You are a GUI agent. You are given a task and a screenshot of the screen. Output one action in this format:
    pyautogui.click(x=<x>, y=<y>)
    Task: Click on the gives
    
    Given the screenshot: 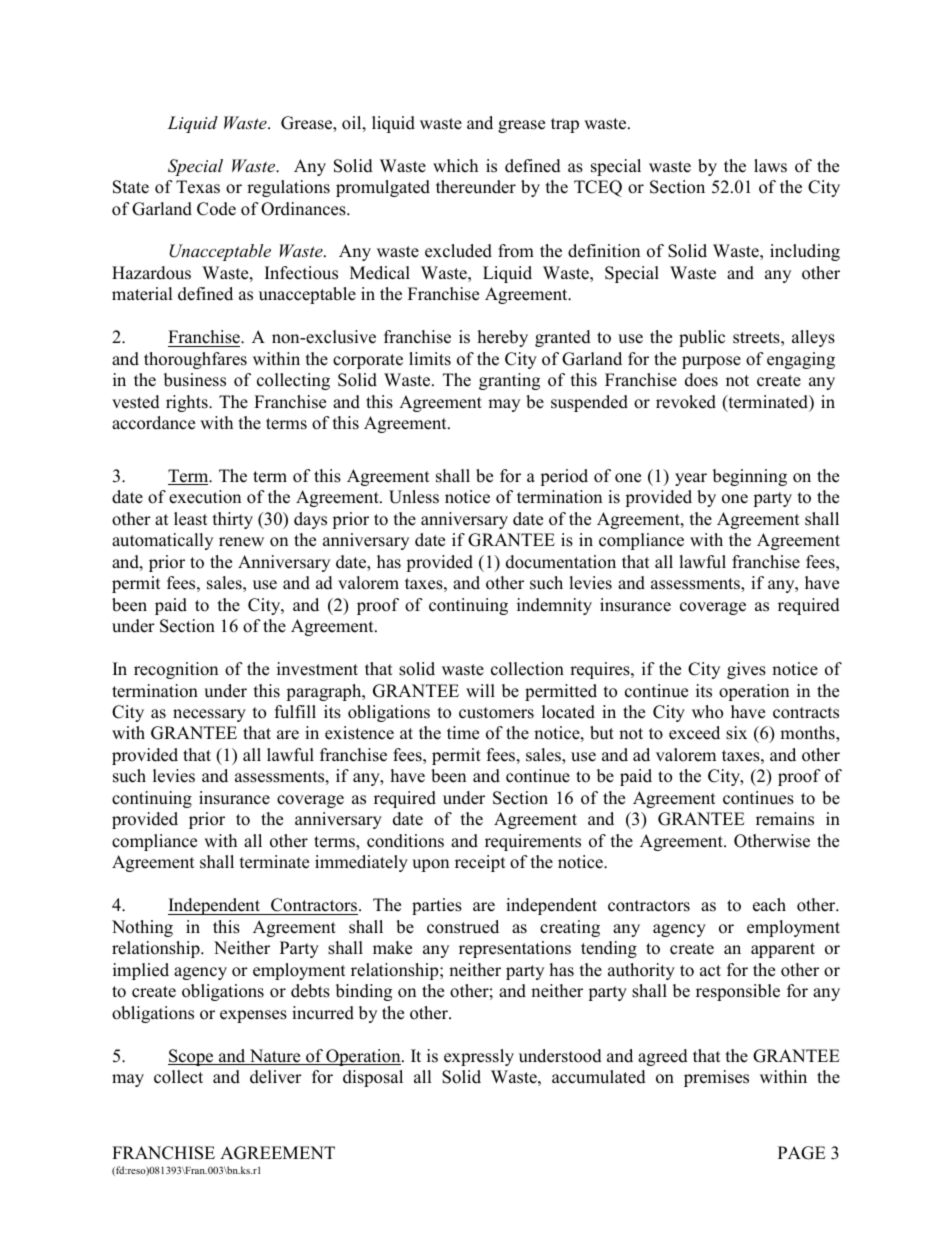 What is the action you would take?
    pyautogui.click(x=746, y=670)
